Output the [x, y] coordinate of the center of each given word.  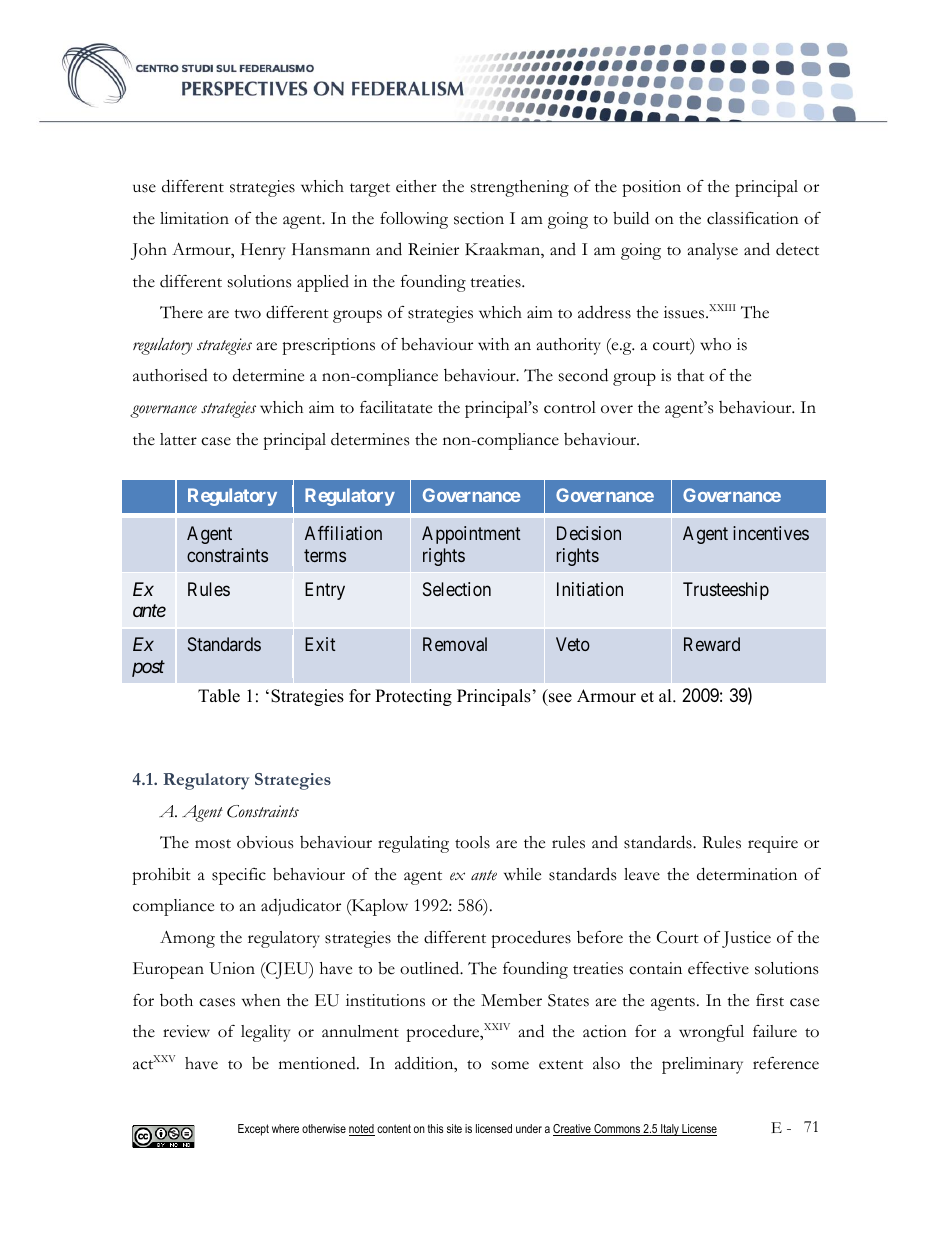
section [479, 218]
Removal [455, 644]
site [454, 1128]
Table [219, 696]
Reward [712, 644]
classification [753, 218]
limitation [194, 218]
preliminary [702, 1065]
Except [253, 1130]
